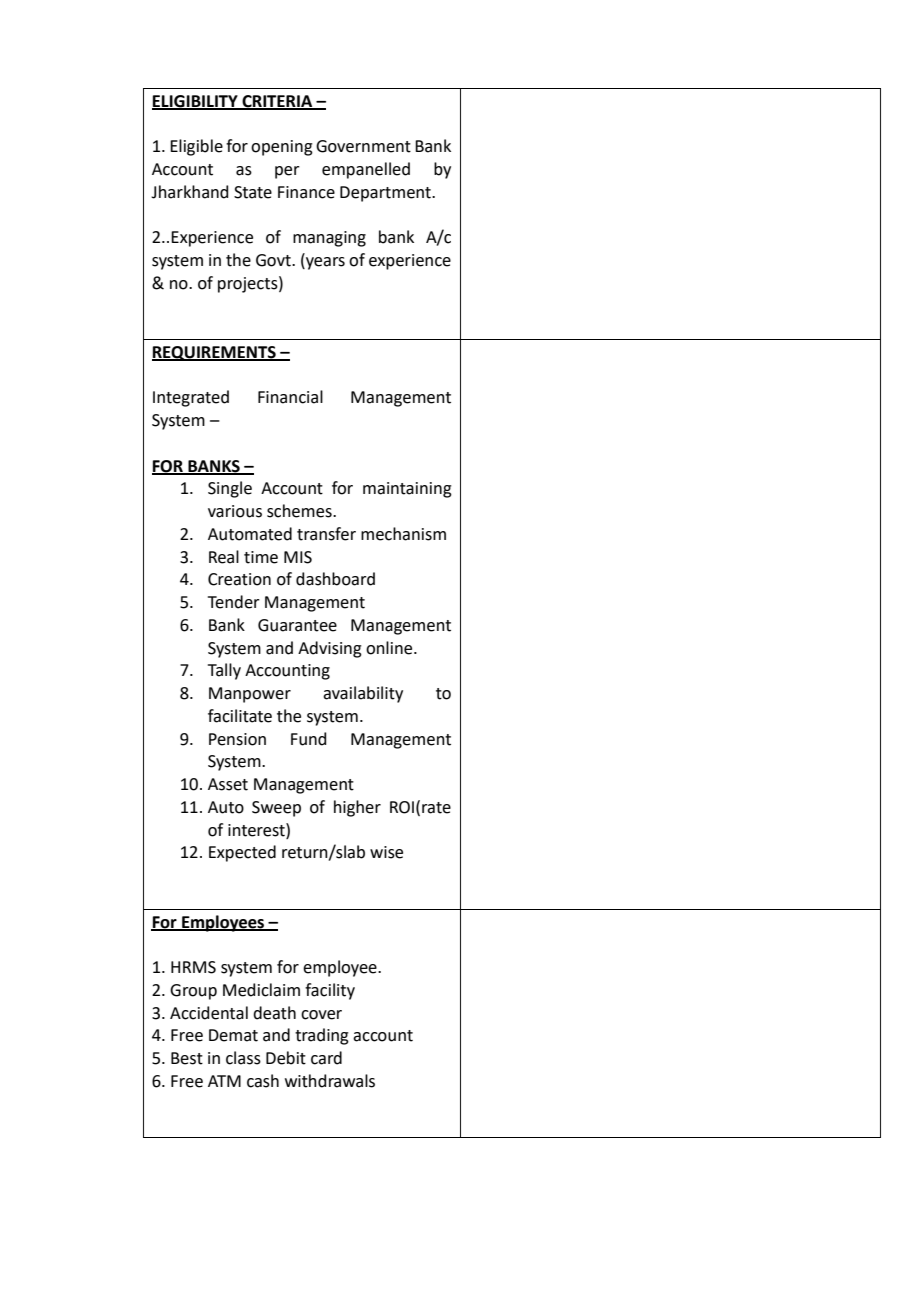  Describe the element at coordinates (363, 694) in the document. I see `availability` at that location.
